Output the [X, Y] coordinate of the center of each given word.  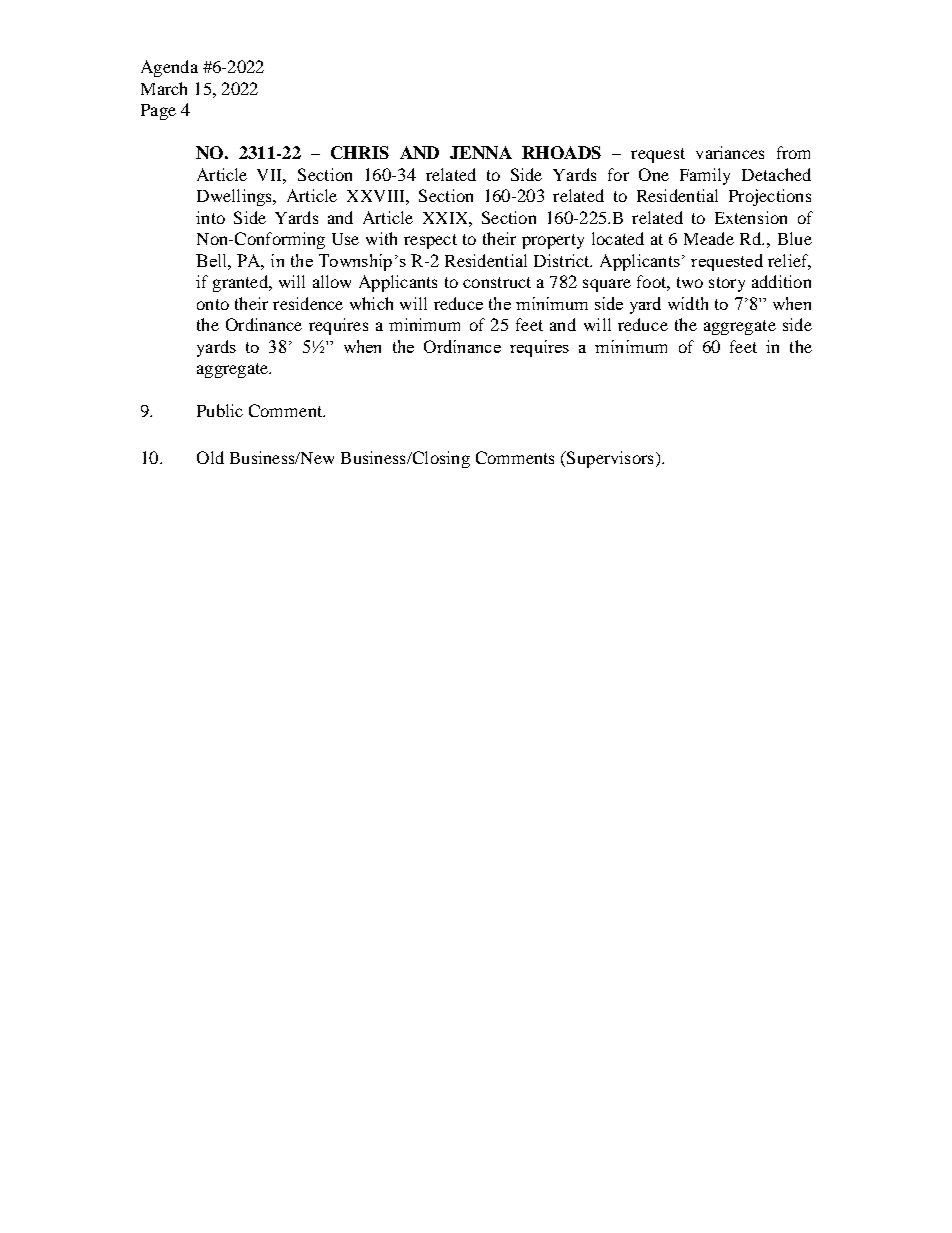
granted [241, 283]
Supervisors [609, 459]
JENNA [481, 152]
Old [210, 457]
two [690, 282]
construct [497, 282]
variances [730, 152]
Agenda [169, 68]
